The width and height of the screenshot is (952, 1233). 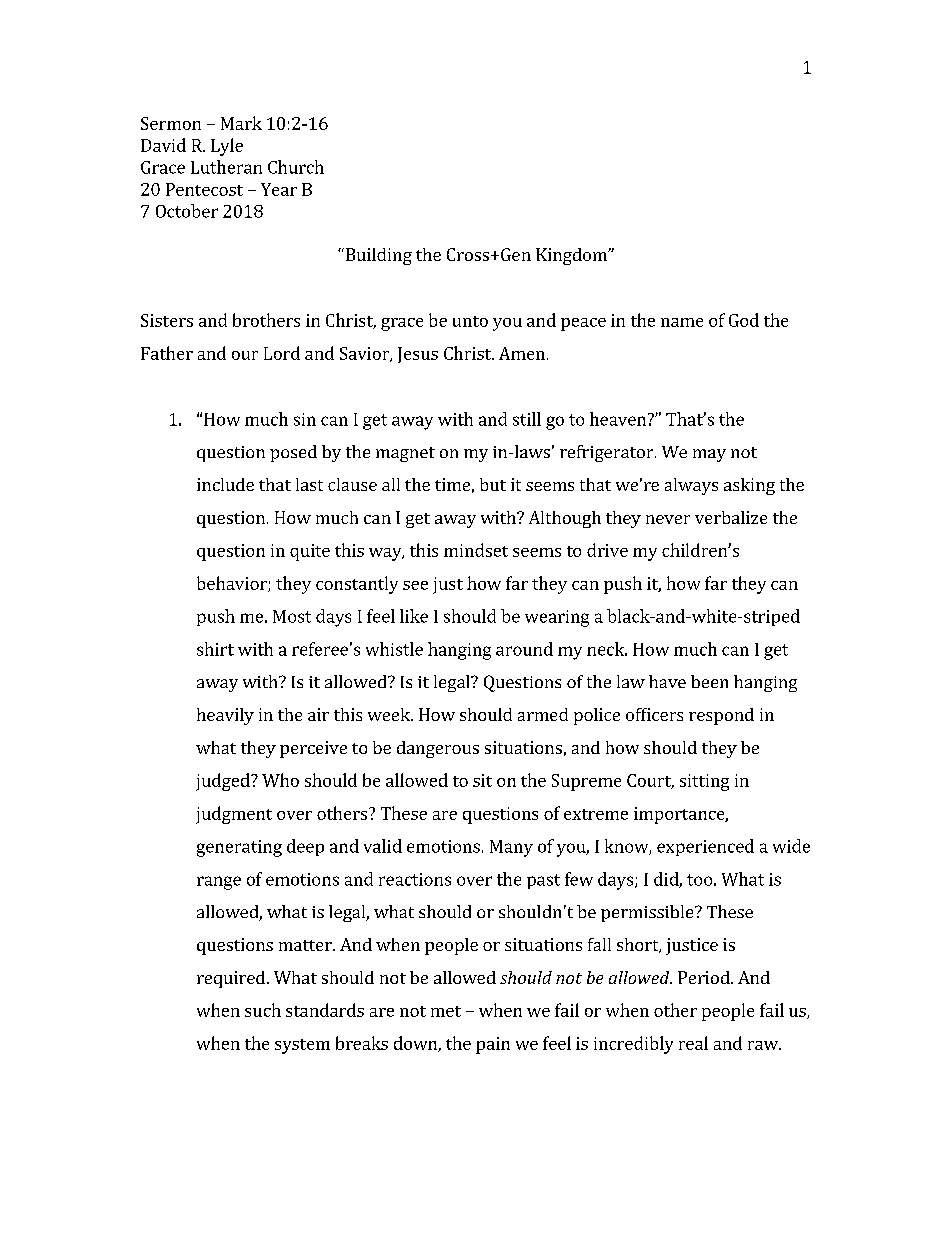 What do you see at coordinates (744, 320) in the screenshot?
I see `God` at bounding box center [744, 320].
